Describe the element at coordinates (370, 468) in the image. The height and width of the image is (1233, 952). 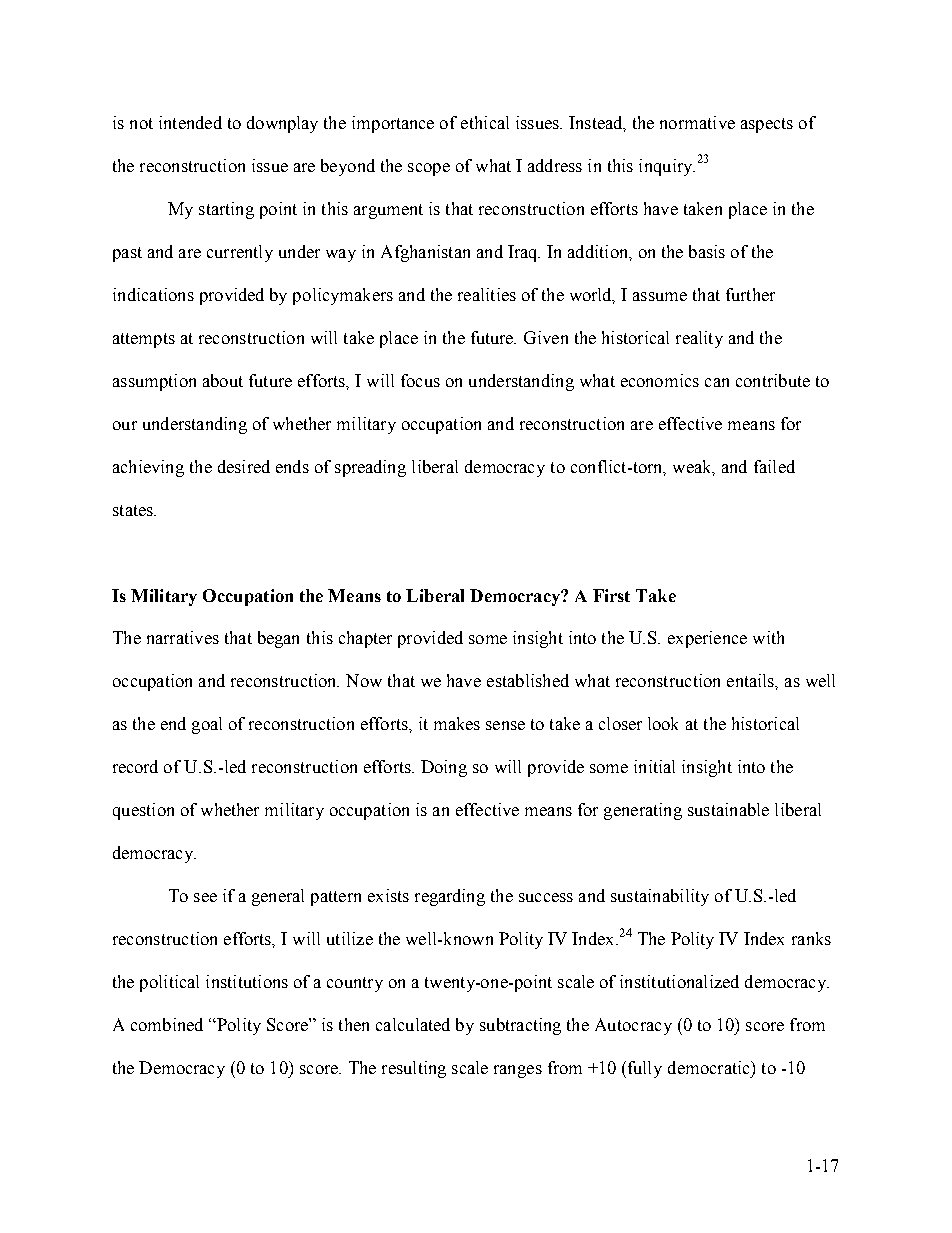
I see `spreading` at that location.
